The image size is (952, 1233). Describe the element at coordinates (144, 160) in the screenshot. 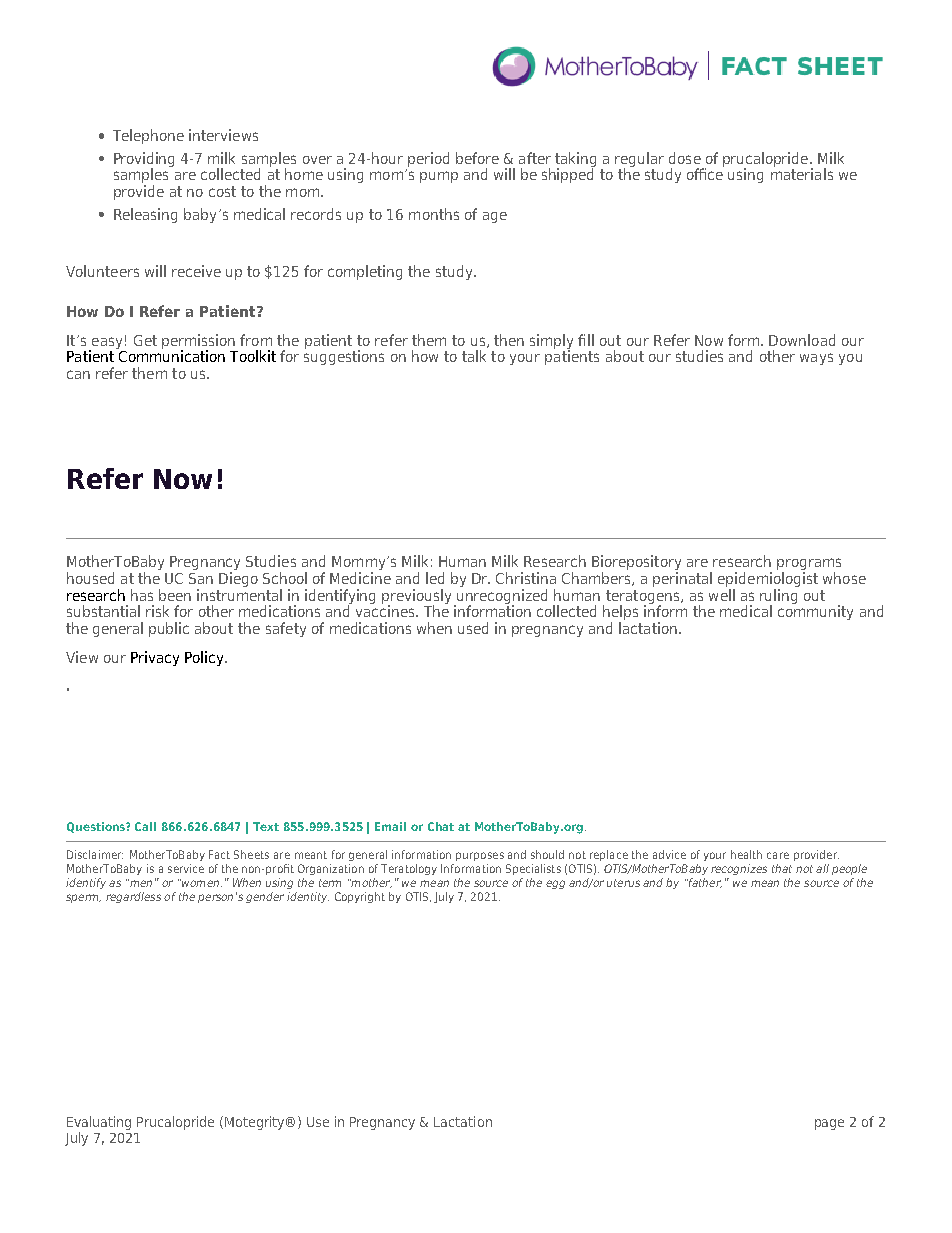

I see `Providing` at that location.
